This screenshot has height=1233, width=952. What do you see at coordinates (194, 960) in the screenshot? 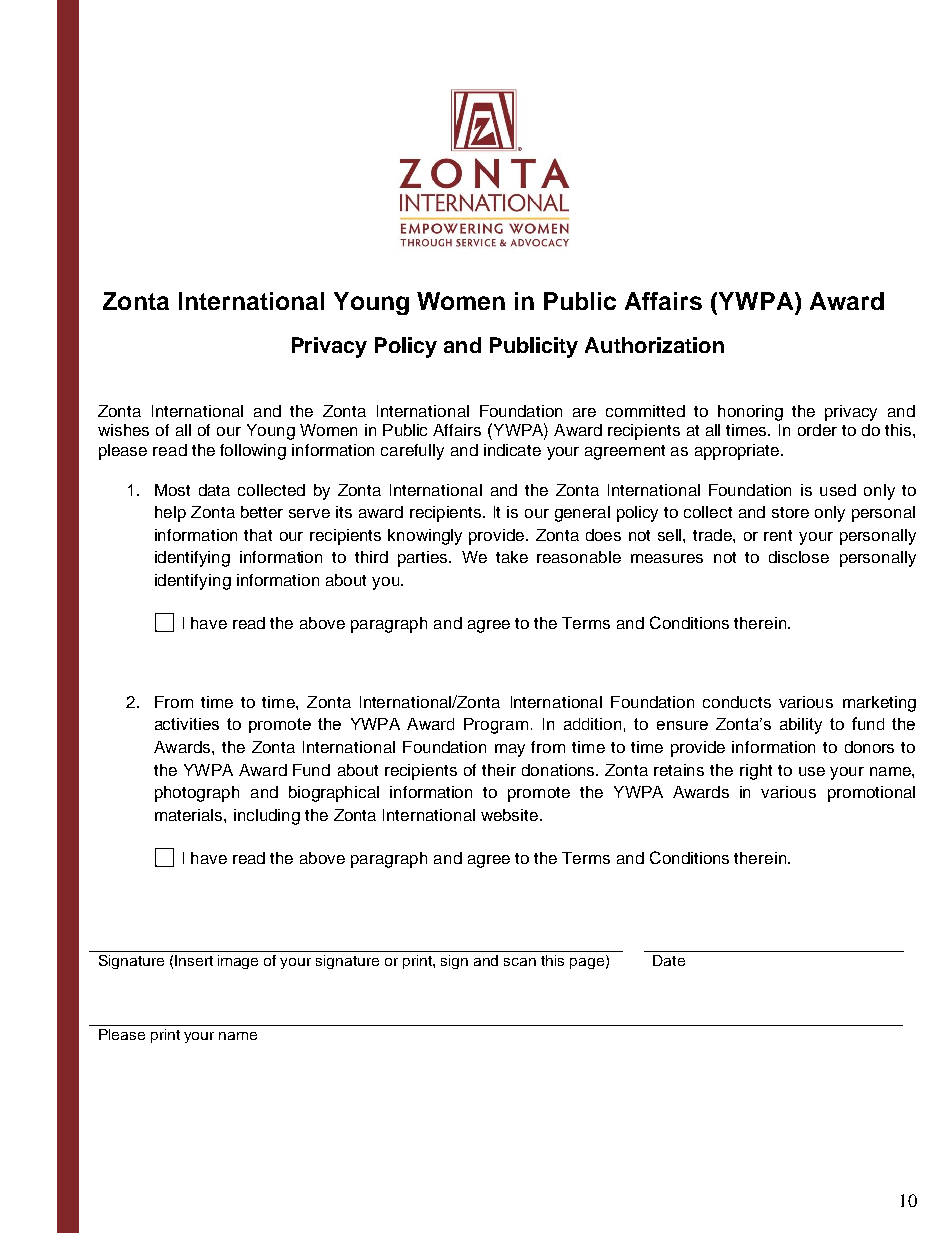
I see `Insert` at bounding box center [194, 960].
